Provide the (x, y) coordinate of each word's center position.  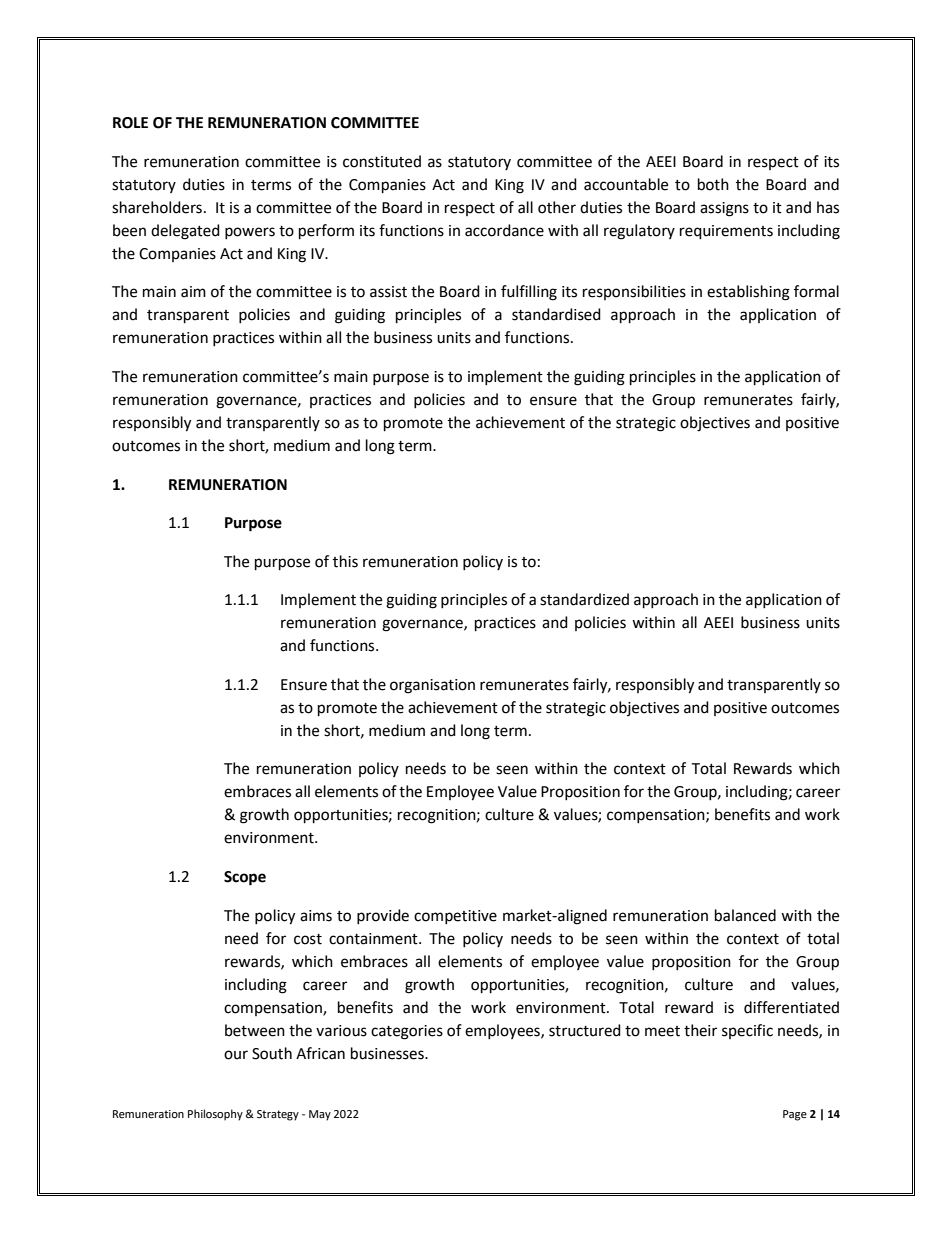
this (345, 561)
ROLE (130, 123)
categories (407, 1032)
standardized (584, 599)
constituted (382, 161)
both (713, 184)
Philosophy (215, 1115)
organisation (432, 686)
